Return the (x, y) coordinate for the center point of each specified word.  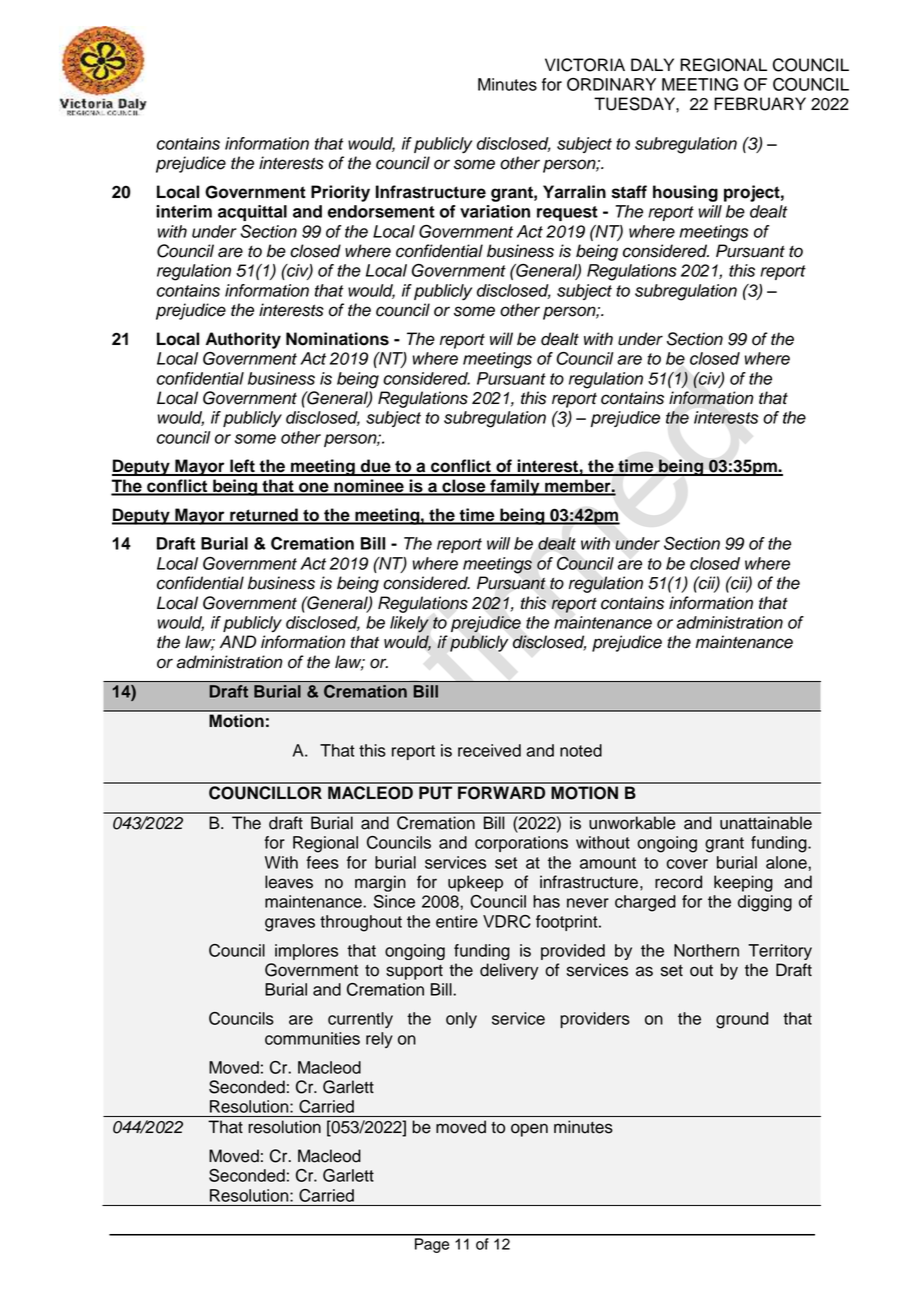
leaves (289, 882)
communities (312, 1038)
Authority (243, 340)
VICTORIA (585, 65)
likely (409, 624)
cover (687, 864)
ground (742, 1020)
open (529, 1130)
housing (685, 193)
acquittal (252, 213)
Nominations (337, 339)
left (242, 467)
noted (581, 750)
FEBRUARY (760, 104)
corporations (521, 844)
